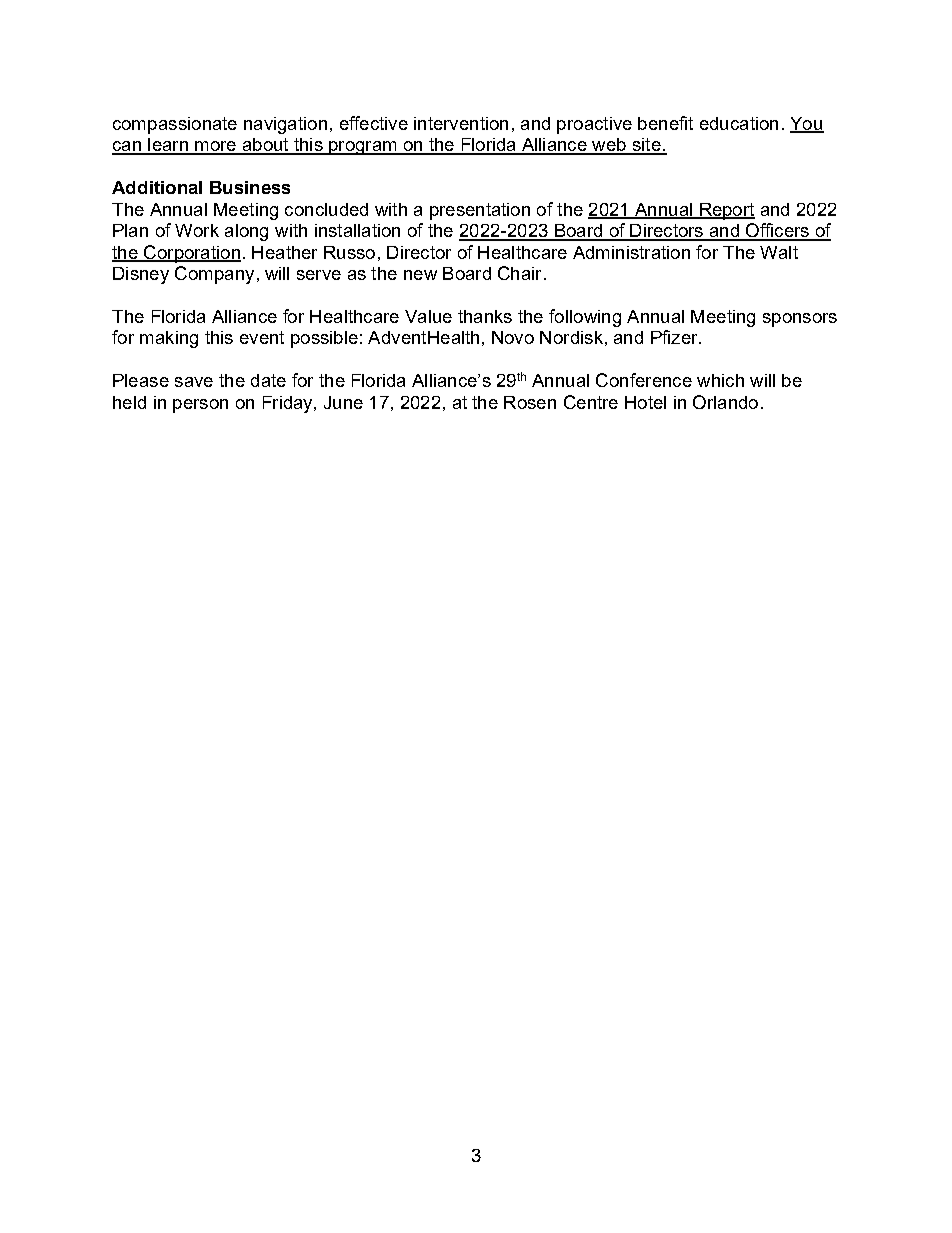 Image resolution: width=952 pixels, height=1233 pixels. I want to click on compassionate, so click(175, 125).
